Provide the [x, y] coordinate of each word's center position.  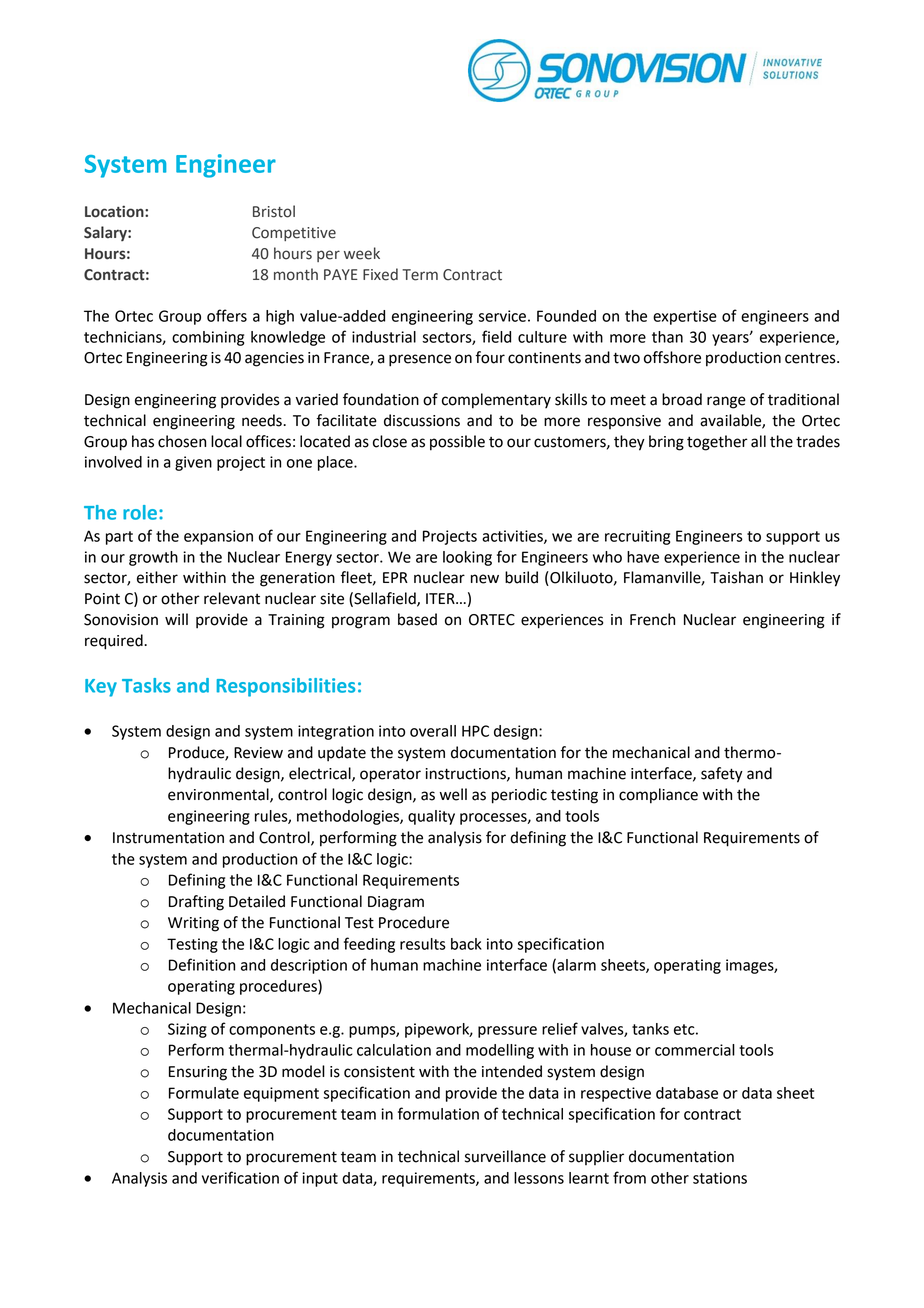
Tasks [146, 685]
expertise [685, 317]
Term [420, 275]
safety [722, 775]
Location [115, 211]
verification [240, 1177]
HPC [475, 731]
